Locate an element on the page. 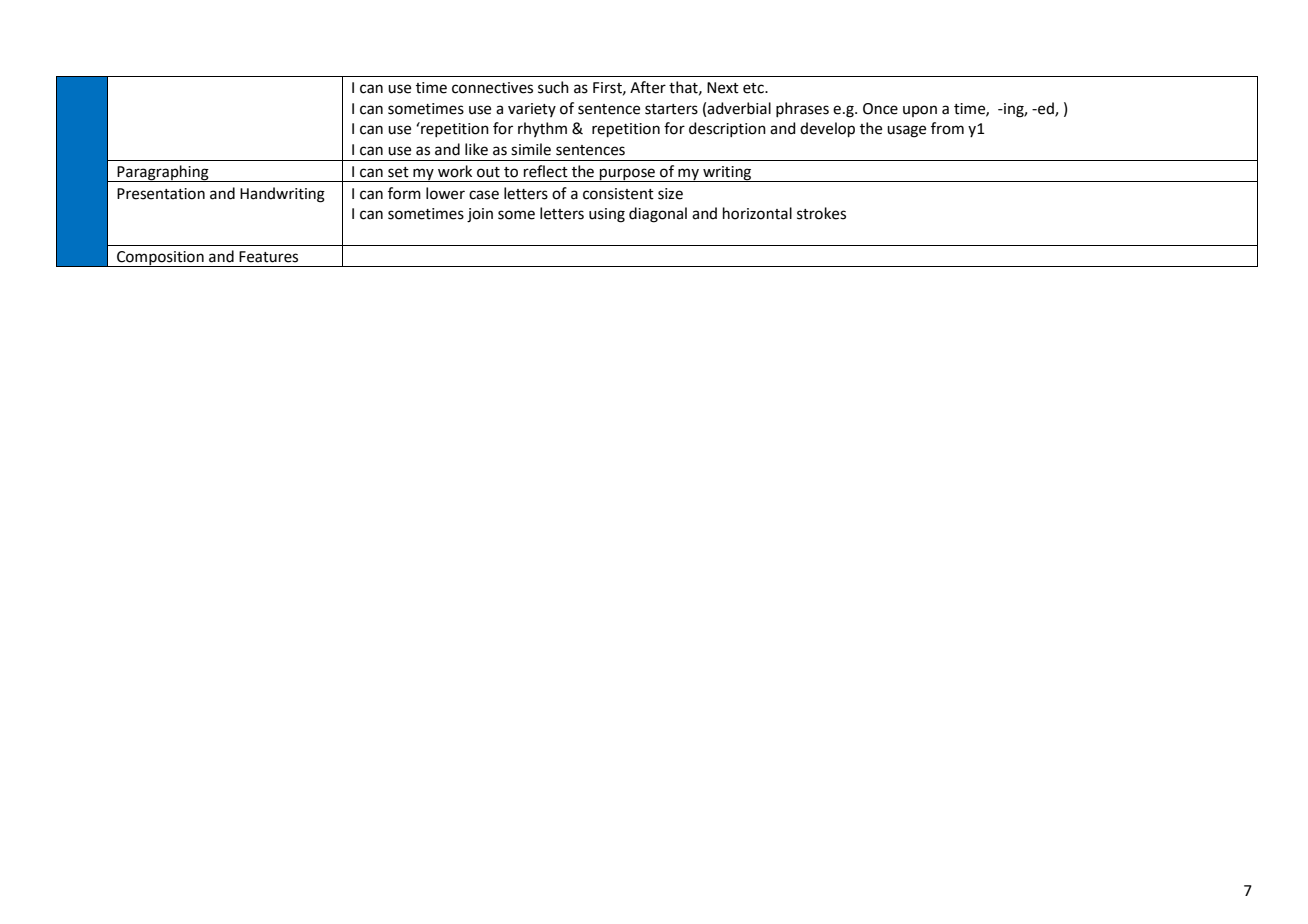 The height and width of the page is (924, 1308). Features is located at coordinates (268, 257).
